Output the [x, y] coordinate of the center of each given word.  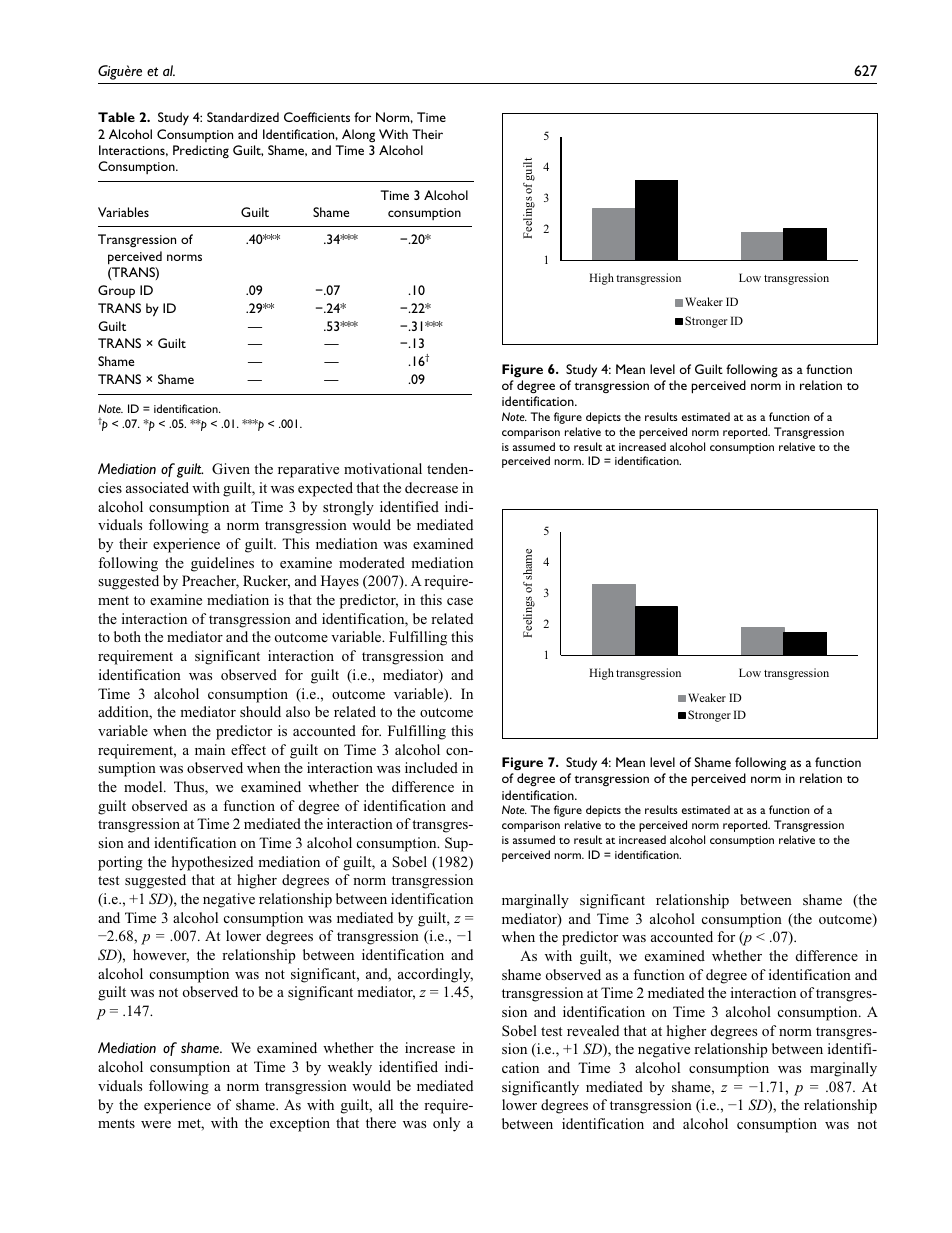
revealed [593, 1030]
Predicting [201, 151]
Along [358, 135]
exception [300, 1124]
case [460, 601]
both [127, 636]
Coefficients [317, 117]
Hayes [340, 582]
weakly [350, 1068]
